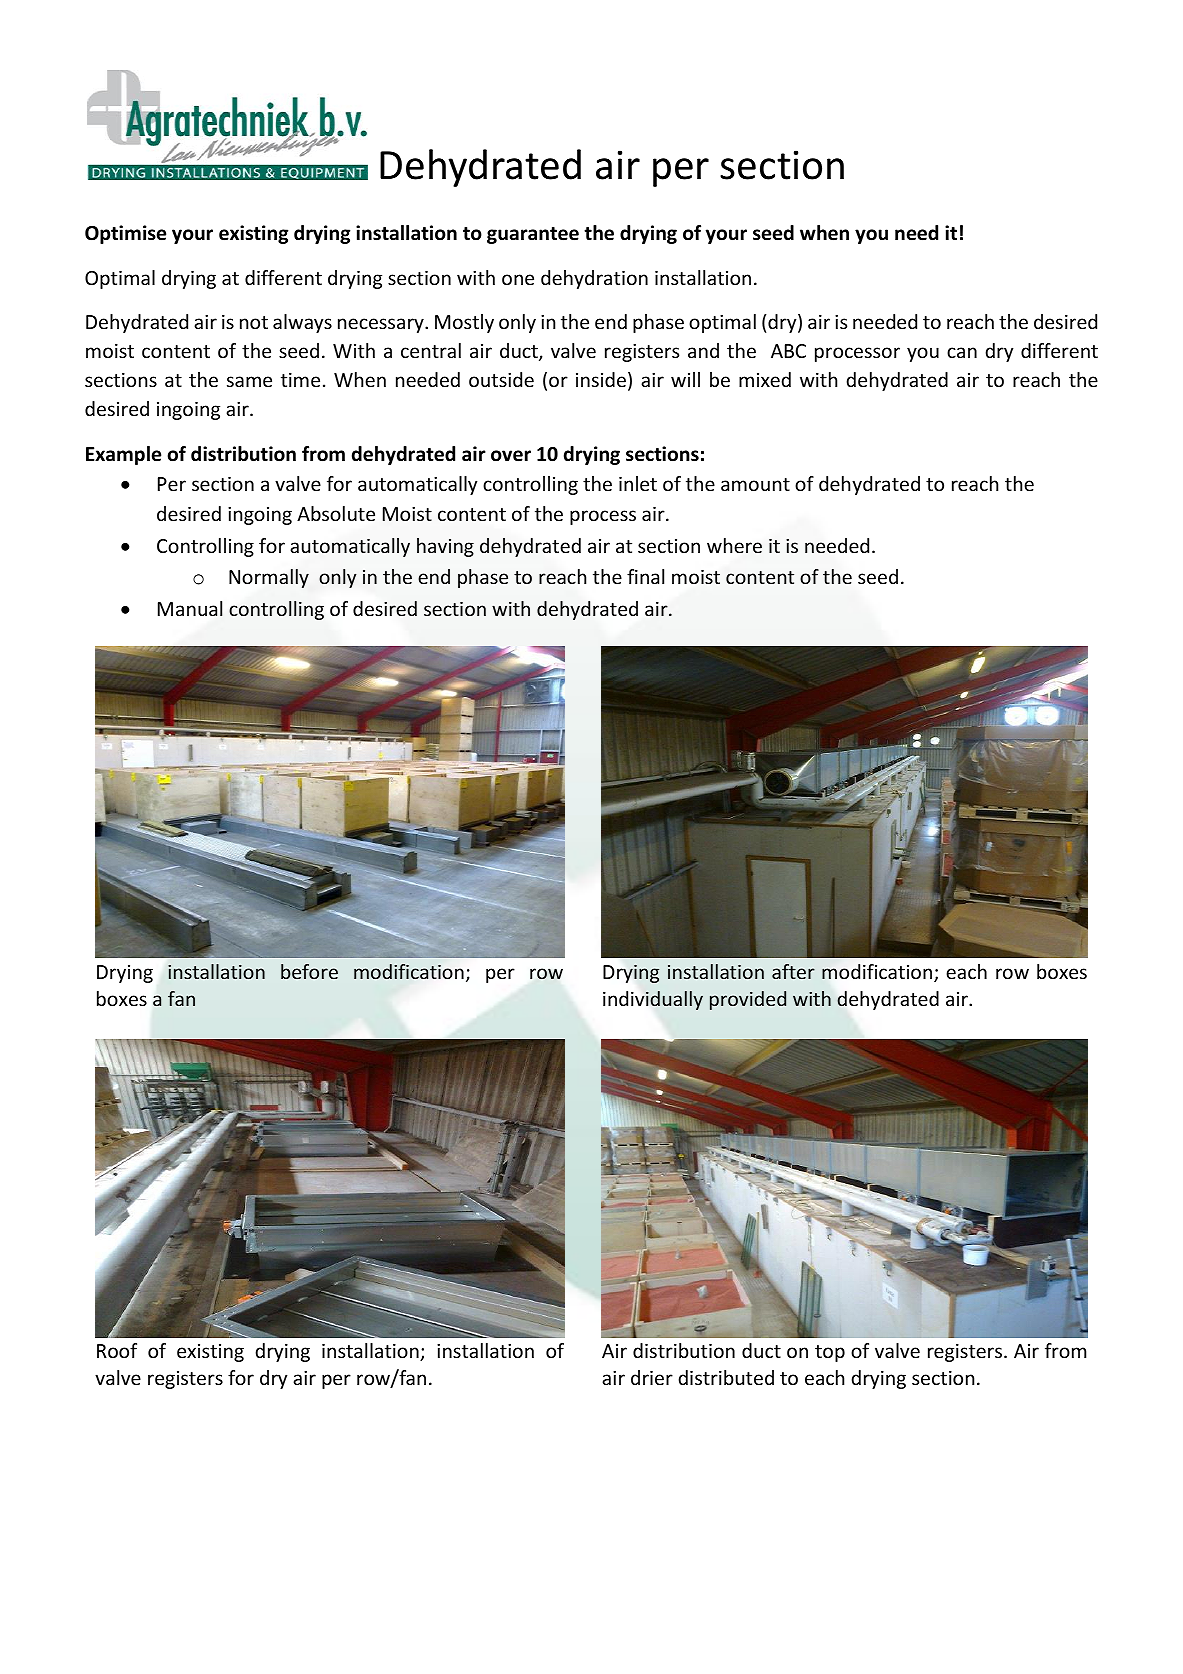  Describe the element at coordinates (269, 578) in the document. I see `Normally` at that location.
